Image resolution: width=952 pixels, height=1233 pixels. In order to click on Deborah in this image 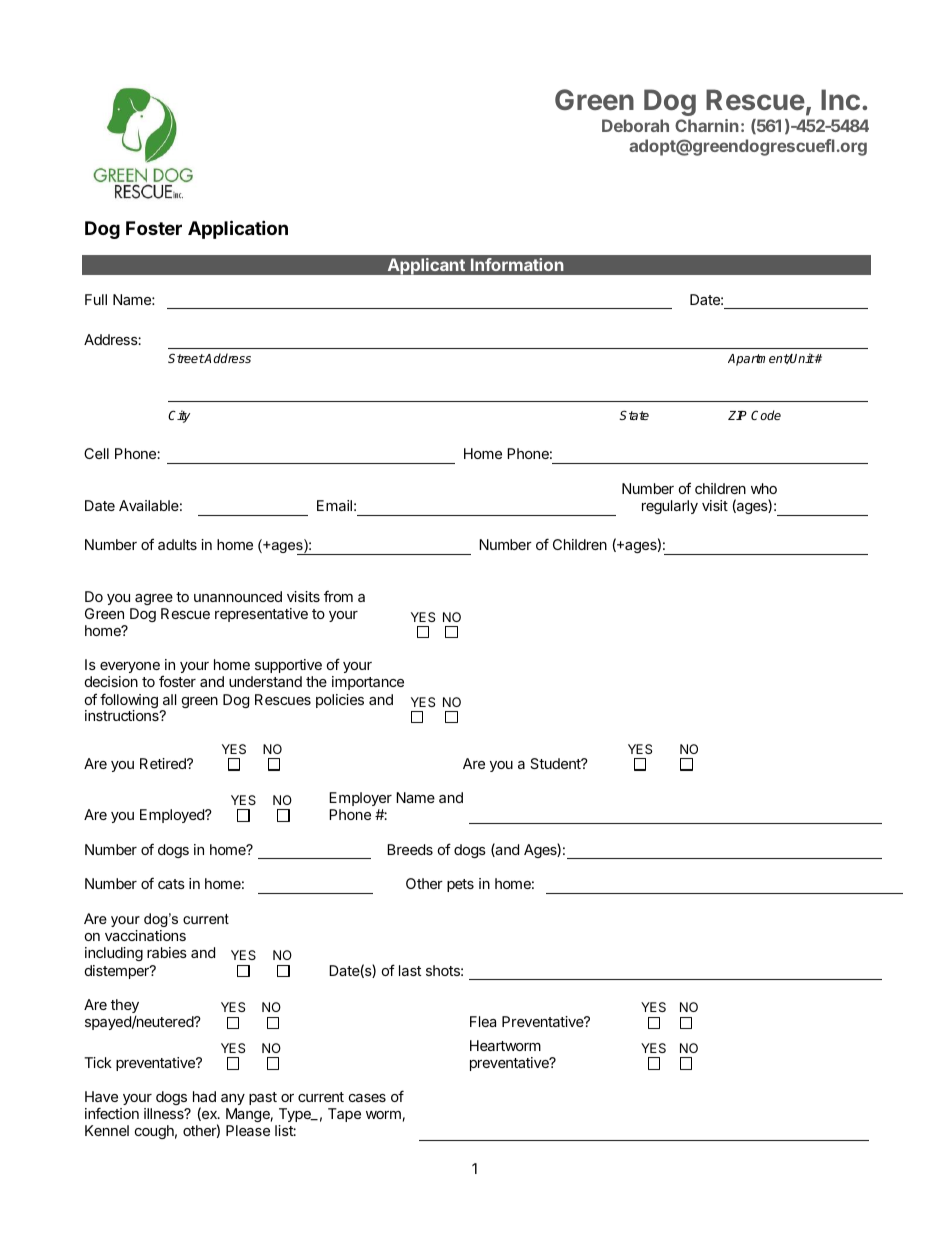, I will do `click(635, 125)`.
